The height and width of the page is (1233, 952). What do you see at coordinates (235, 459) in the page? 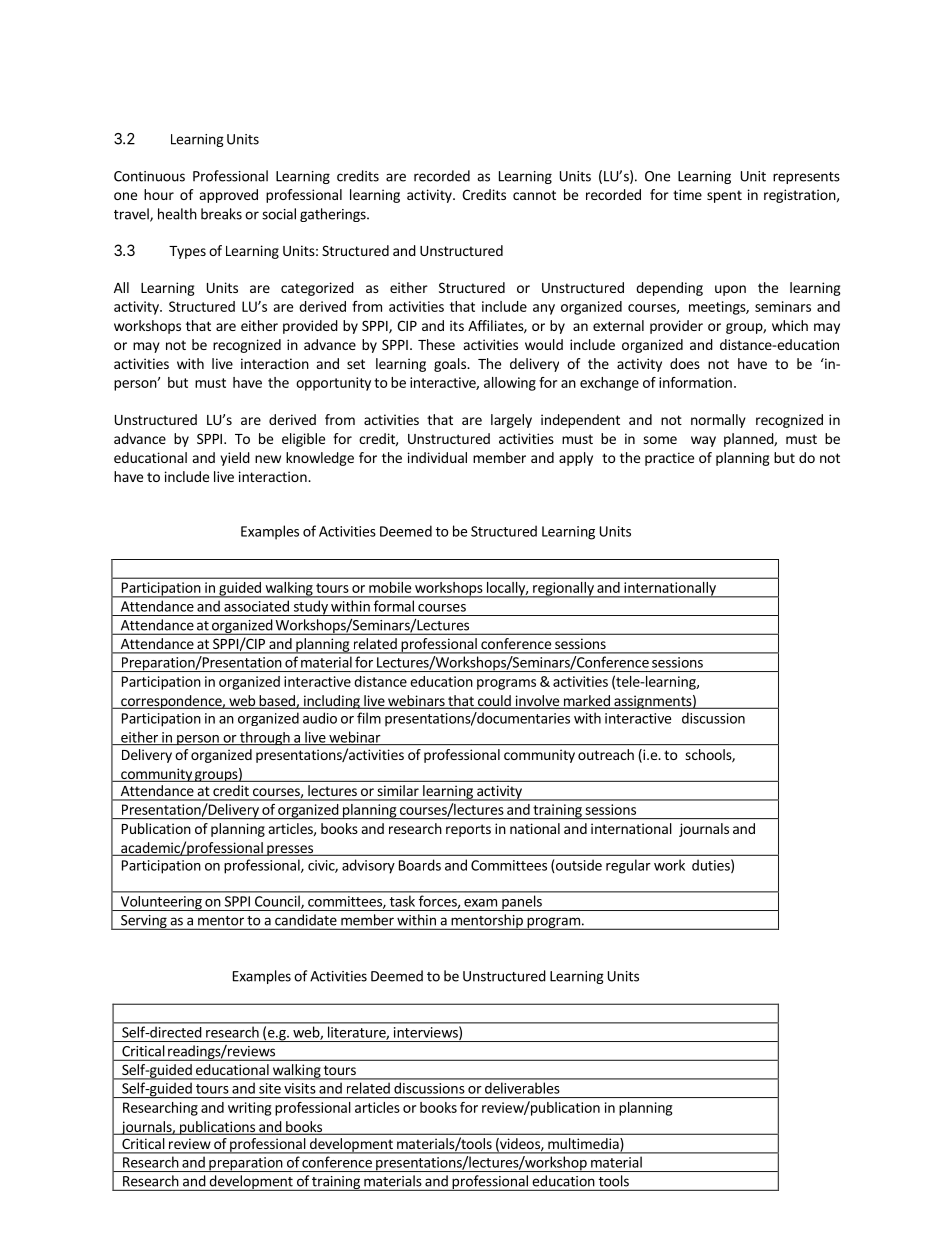
I see `yield` at bounding box center [235, 459].
